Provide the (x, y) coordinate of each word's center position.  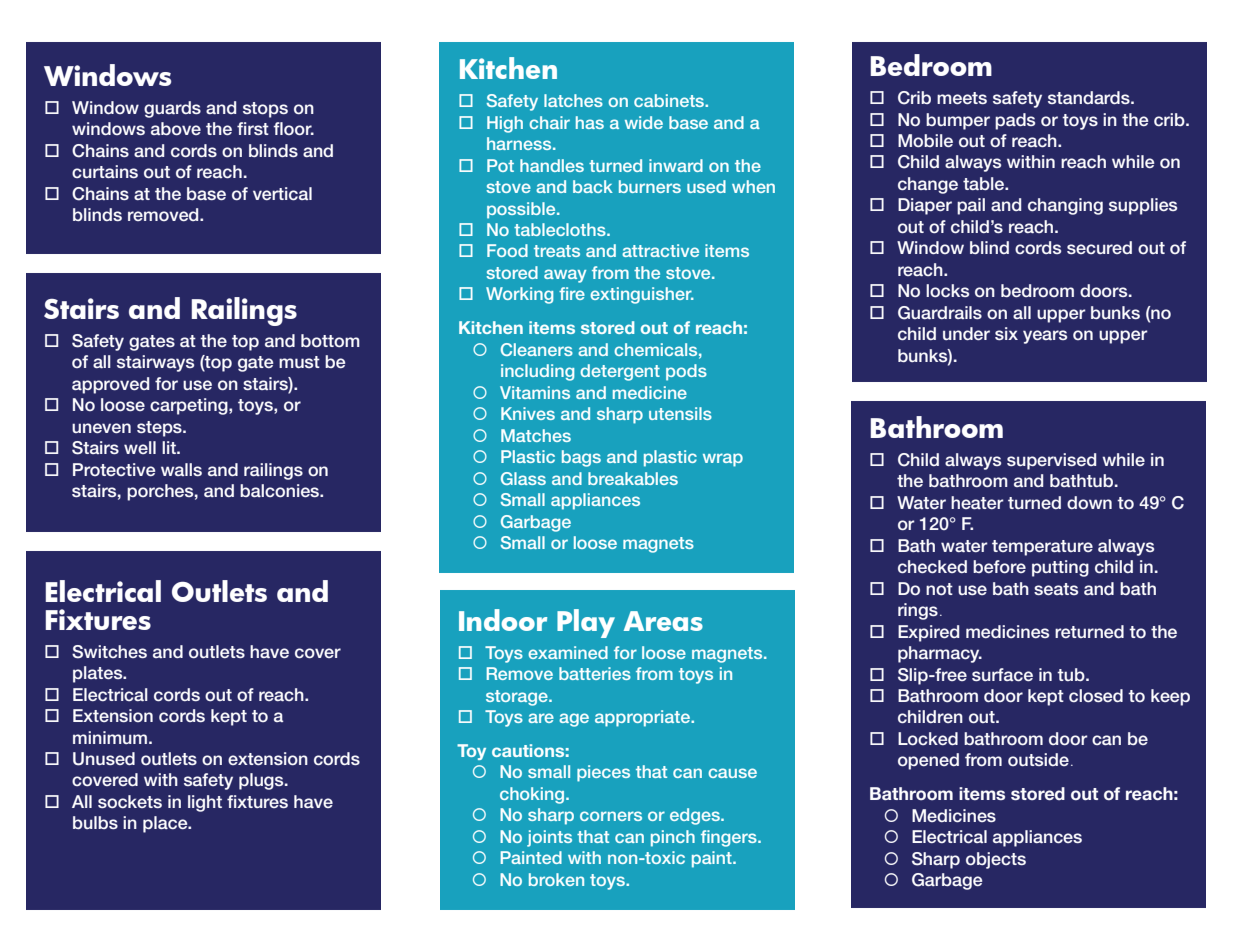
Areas (663, 621)
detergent (620, 372)
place (166, 824)
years (1045, 337)
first (253, 128)
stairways (155, 363)
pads (1015, 121)
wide (644, 122)
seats (1056, 589)
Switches (109, 652)
